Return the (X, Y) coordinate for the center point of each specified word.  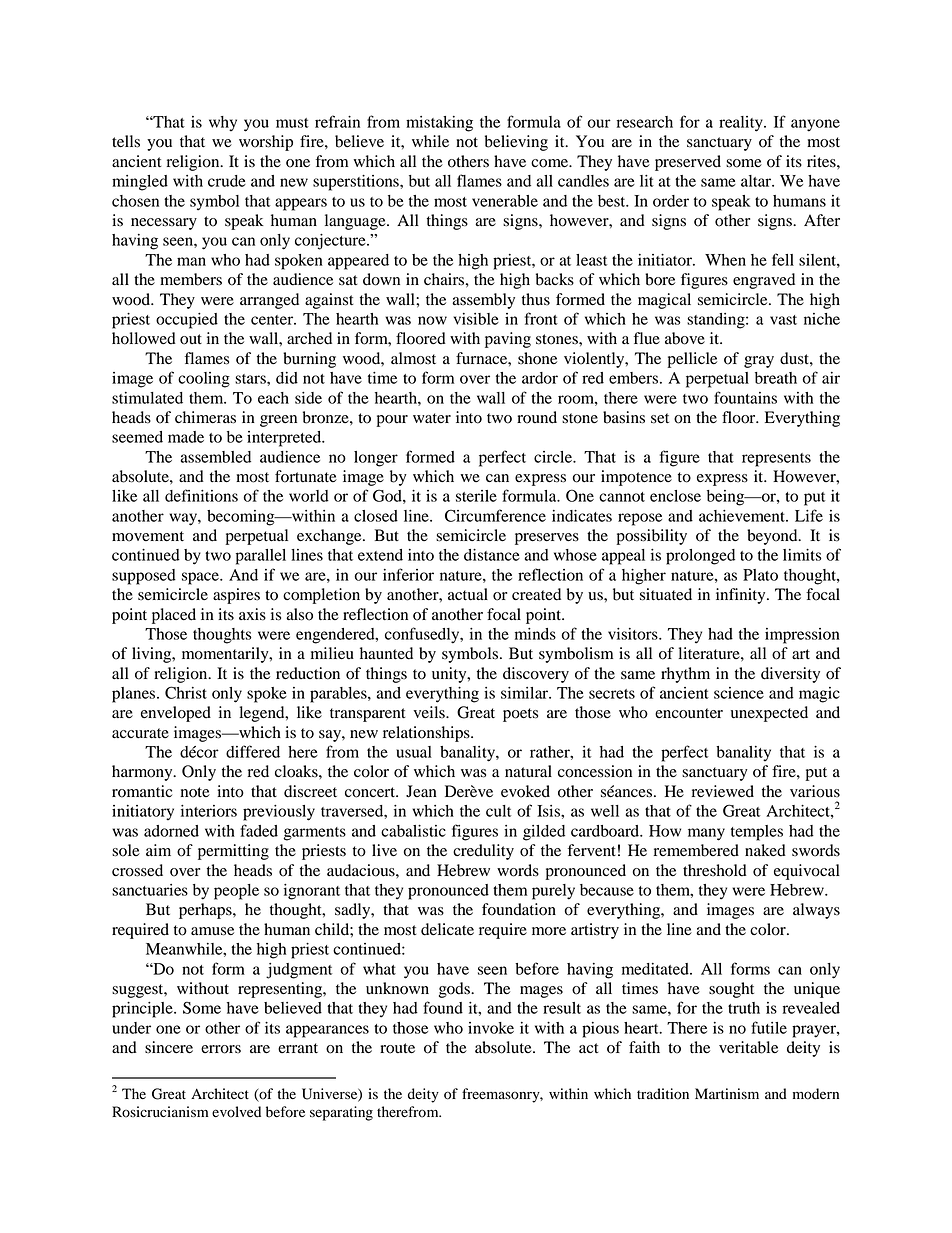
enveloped (176, 714)
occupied (187, 321)
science (739, 693)
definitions (201, 495)
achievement (743, 516)
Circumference (495, 515)
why (223, 124)
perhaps (206, 911)
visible (476, 319)
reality (742, 124)
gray (759, 362)
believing (516, 143)
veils (430, 712)
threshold (715, 870)
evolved (236, 1112)
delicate (447, 929)
